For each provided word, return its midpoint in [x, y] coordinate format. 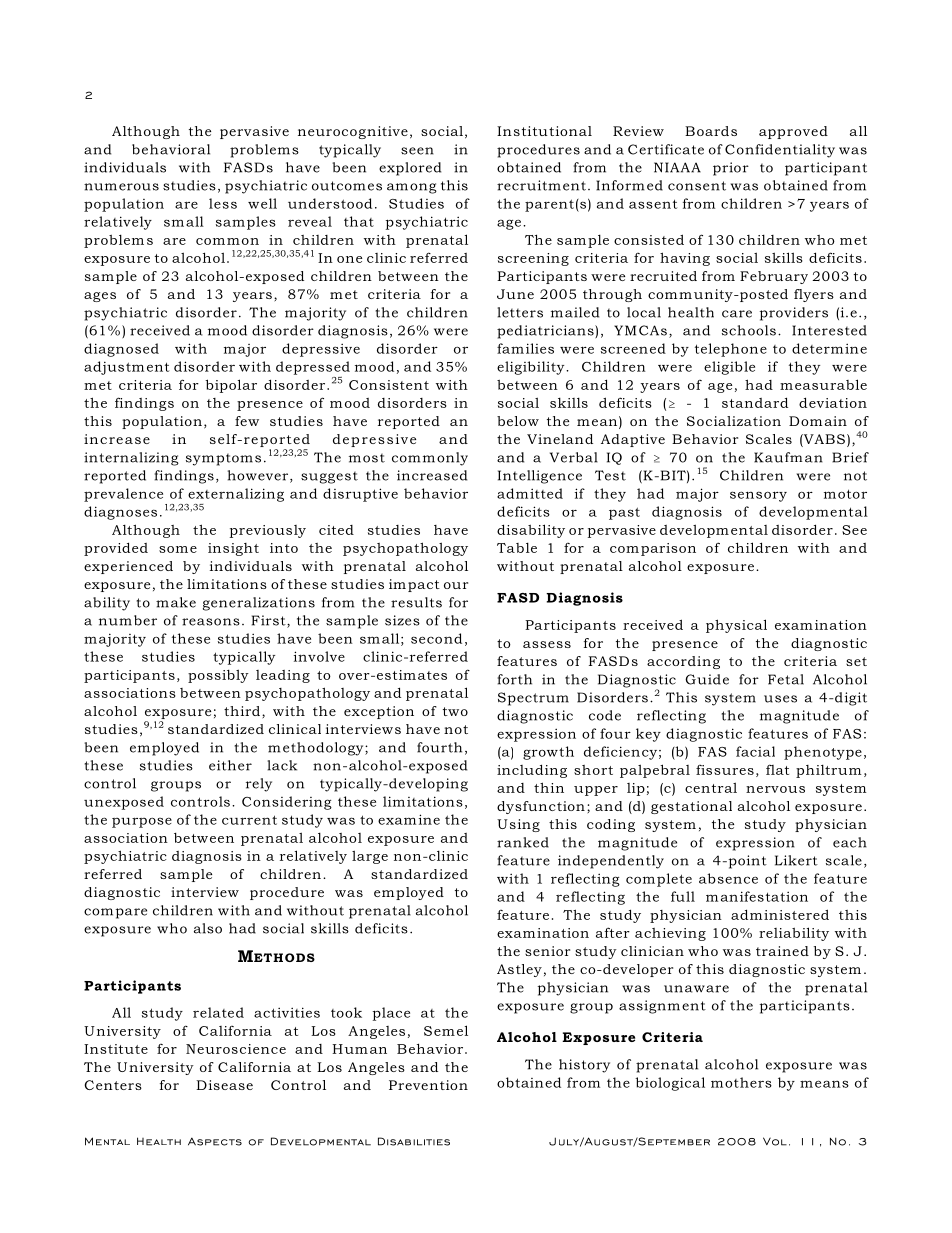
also [208, 928]
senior [547, 951]
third [243, 711]
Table [517, 547]
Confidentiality [780, 151]
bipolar [231, 386]
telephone [731, 350]
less [223, 203]
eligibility [532, 368]
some [178, 549]
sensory [758, 496]
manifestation [757, 896]
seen [417, 151]
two [455, 711]
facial [755, 751]
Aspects [215, 1142]
